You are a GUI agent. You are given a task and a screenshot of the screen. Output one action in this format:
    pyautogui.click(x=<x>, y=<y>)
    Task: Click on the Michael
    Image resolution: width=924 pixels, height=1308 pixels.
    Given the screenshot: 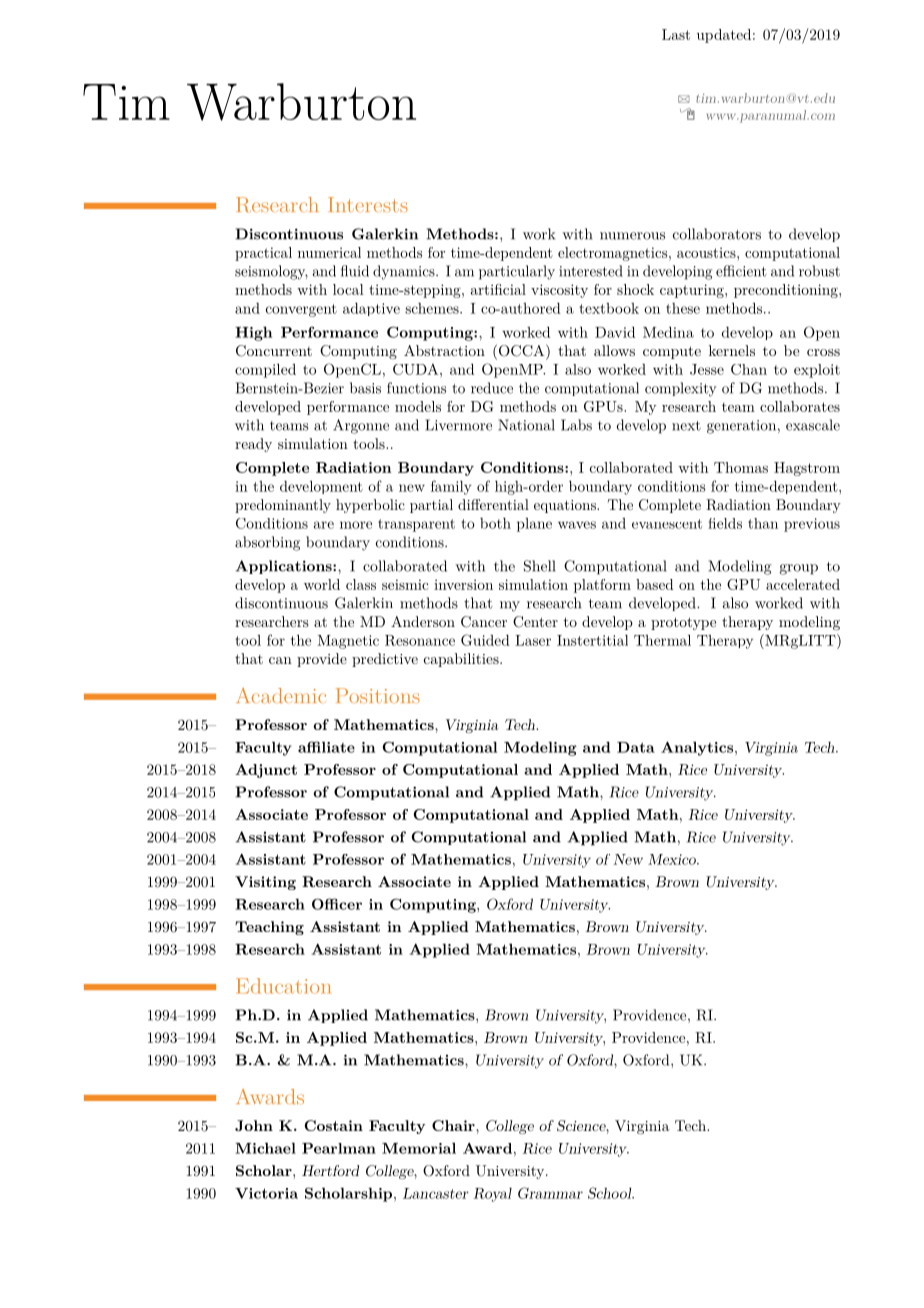 What is the action you would take?
    pyautogui.click(x=265, y=1148)
